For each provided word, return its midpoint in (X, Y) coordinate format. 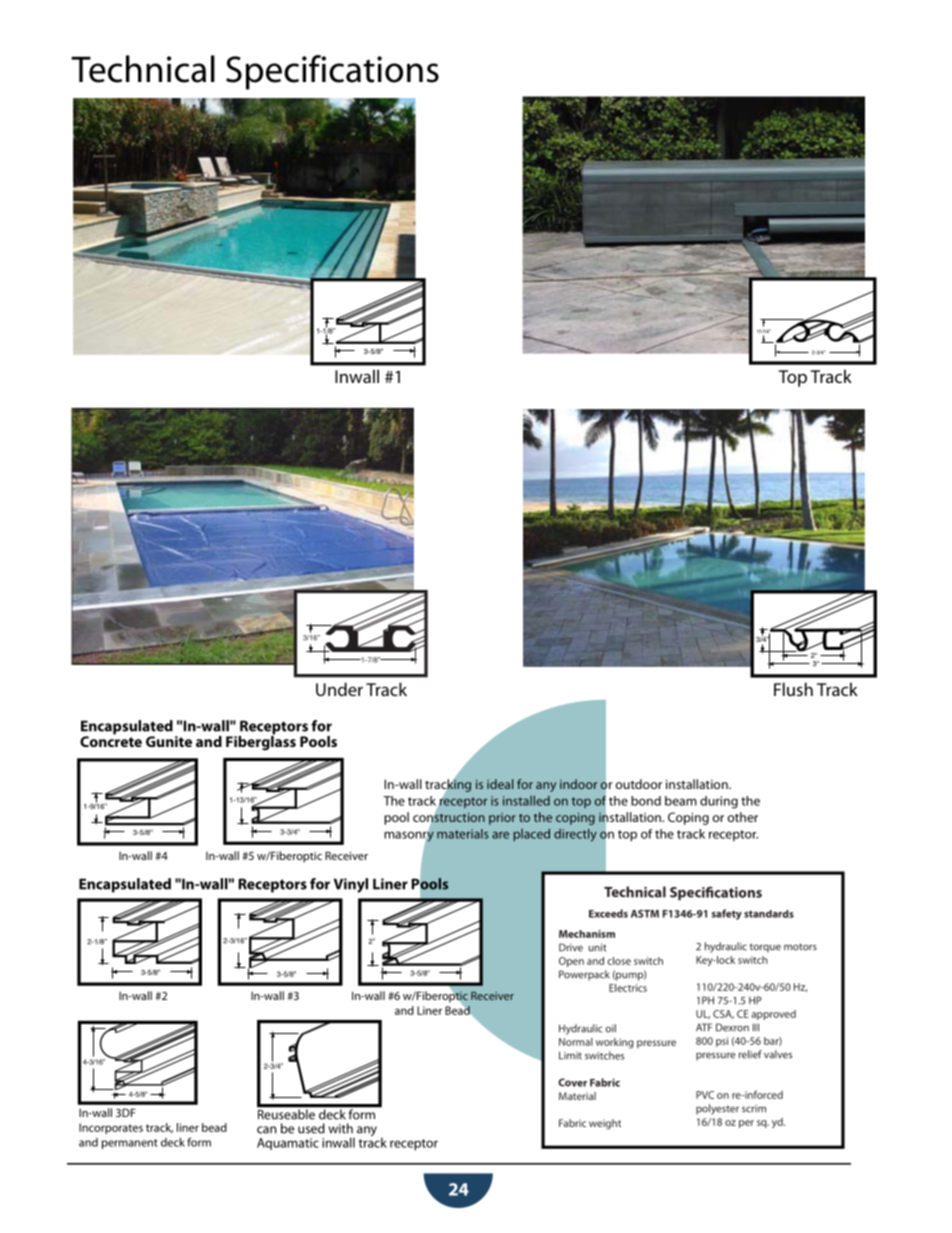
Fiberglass (261, 742)
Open (571, 962)
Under (339, 689)
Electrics (628, 988)
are (500, 835)
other (743, 817)
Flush (793, 689)
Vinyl (351, 885)
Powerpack (584, 975)
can (266, 1130)
